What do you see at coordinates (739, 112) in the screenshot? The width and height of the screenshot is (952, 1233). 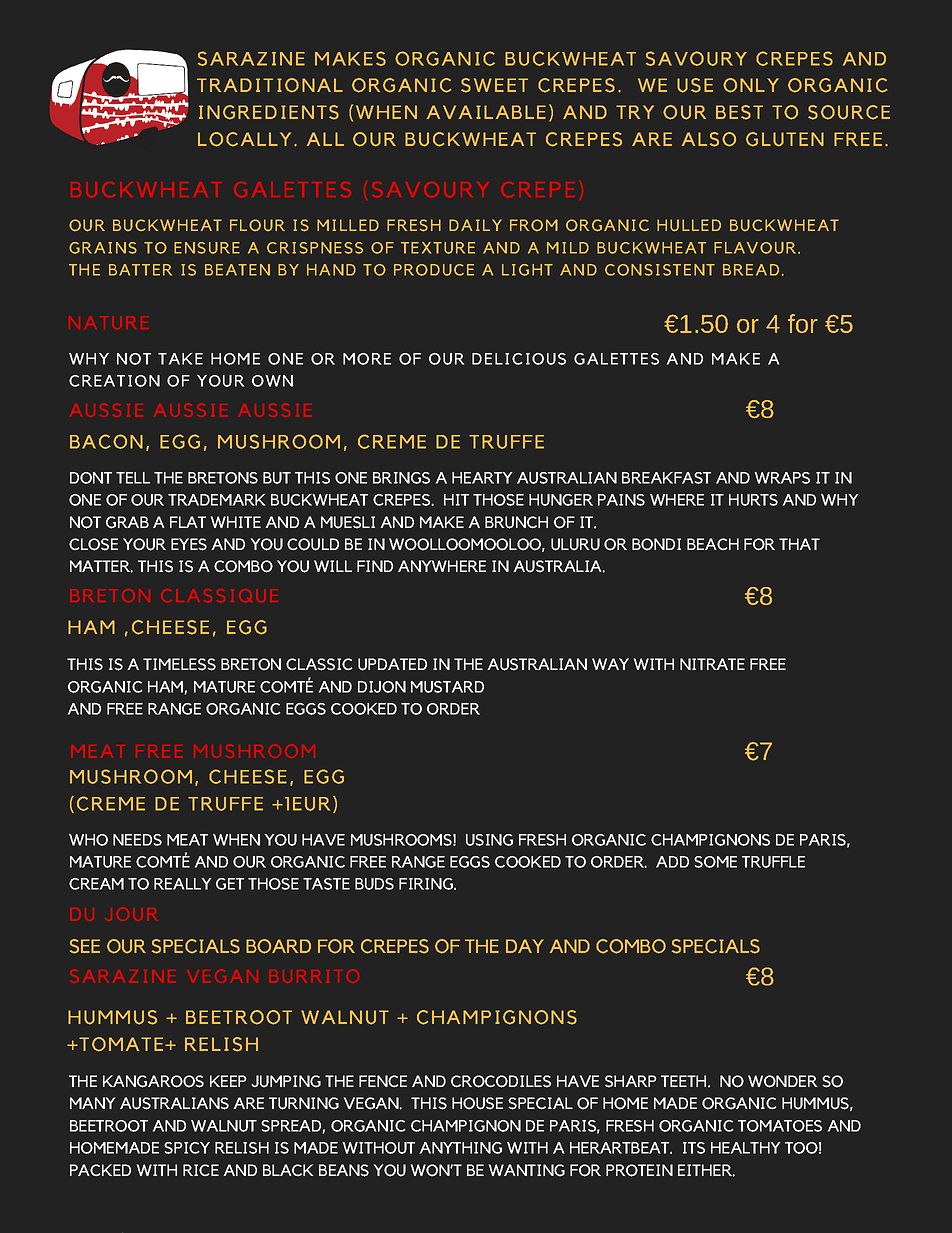 I see `BEST` at bounding box center [739, 112].
